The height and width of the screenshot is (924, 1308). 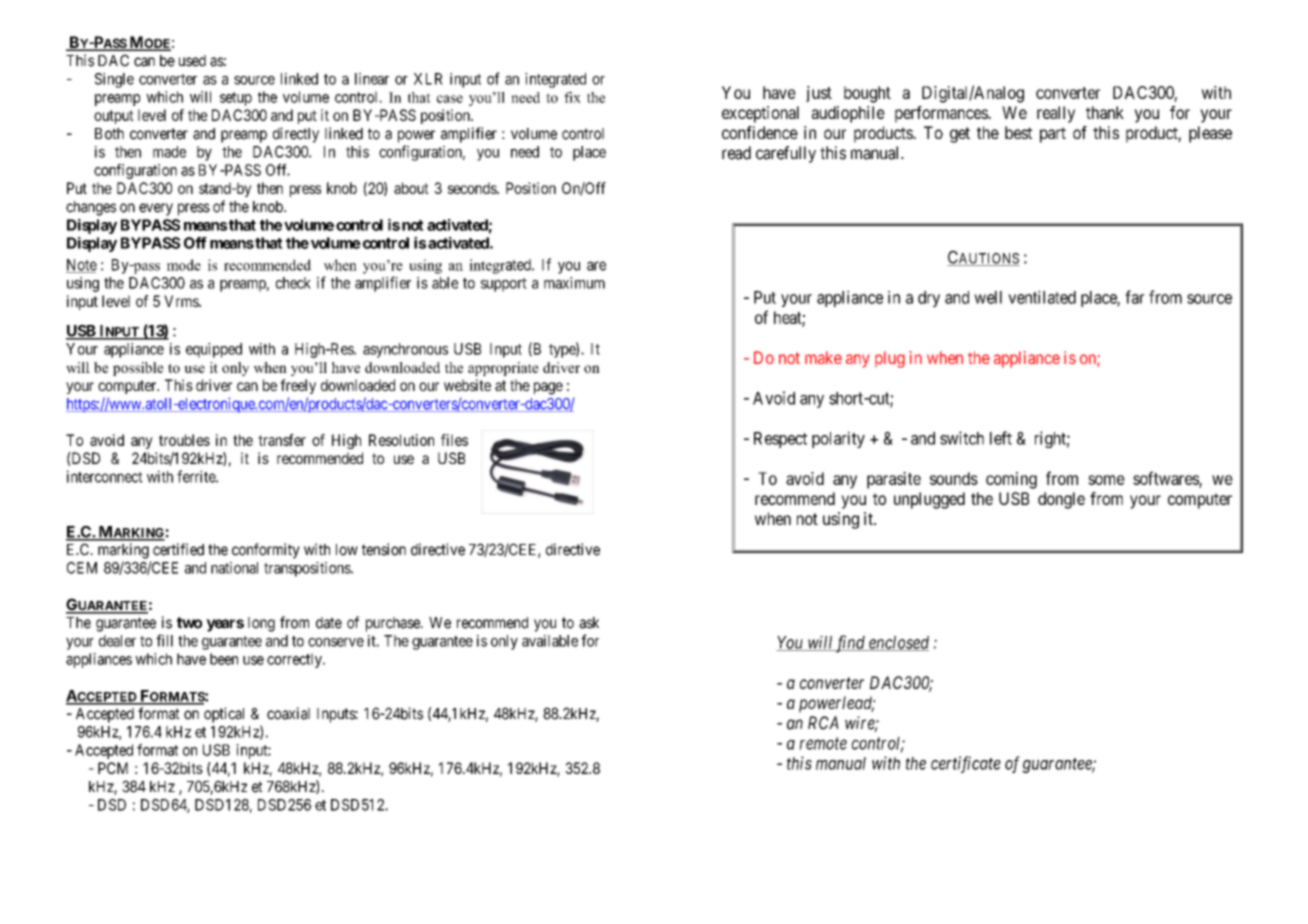 What do you see at coordinates (823, 743) in the screenshot?
I see `remote` at bounding box center [823, 743].
